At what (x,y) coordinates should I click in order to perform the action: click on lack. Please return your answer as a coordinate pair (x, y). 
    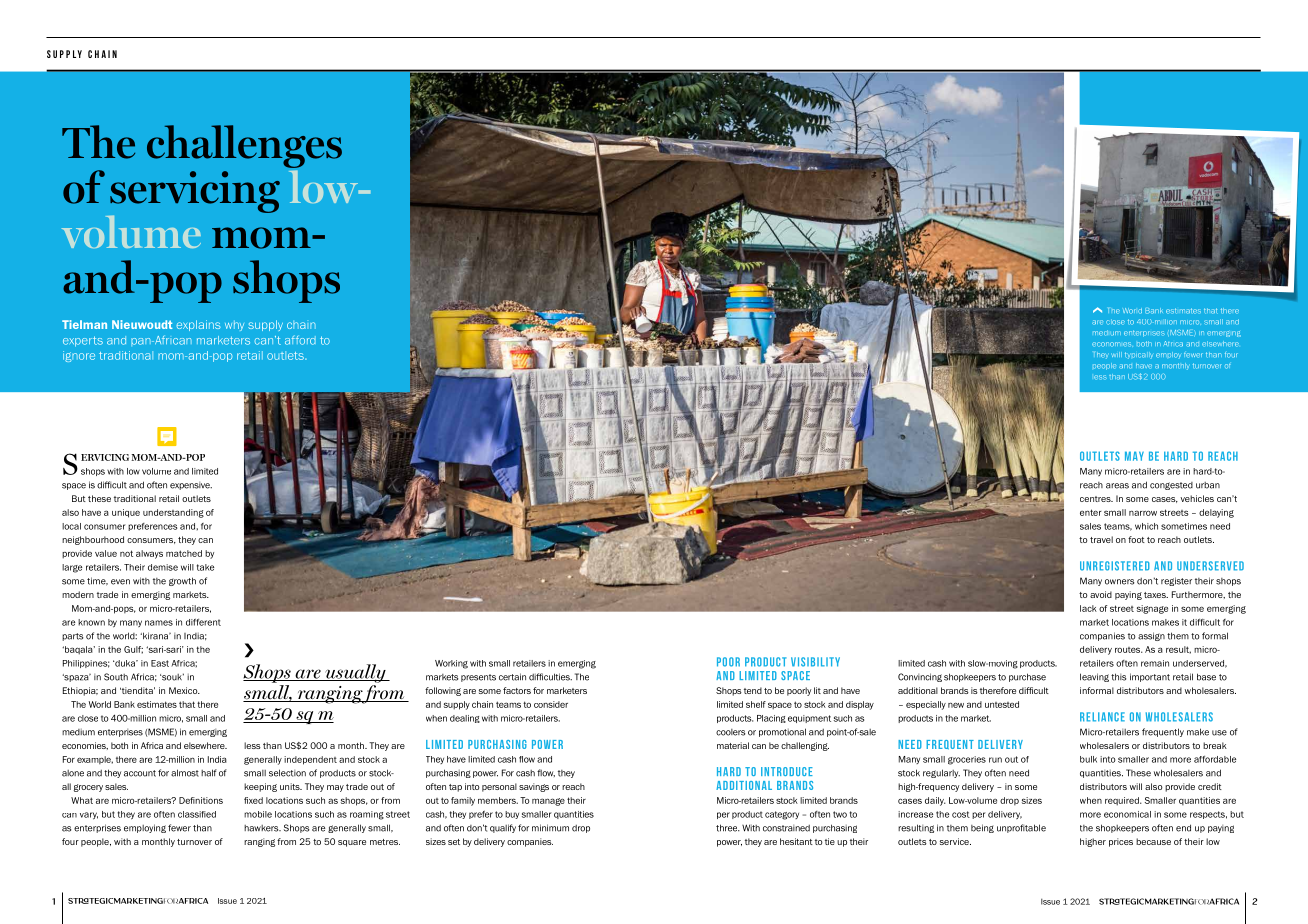
    Looking at the image, I should click on (1088, 608).
